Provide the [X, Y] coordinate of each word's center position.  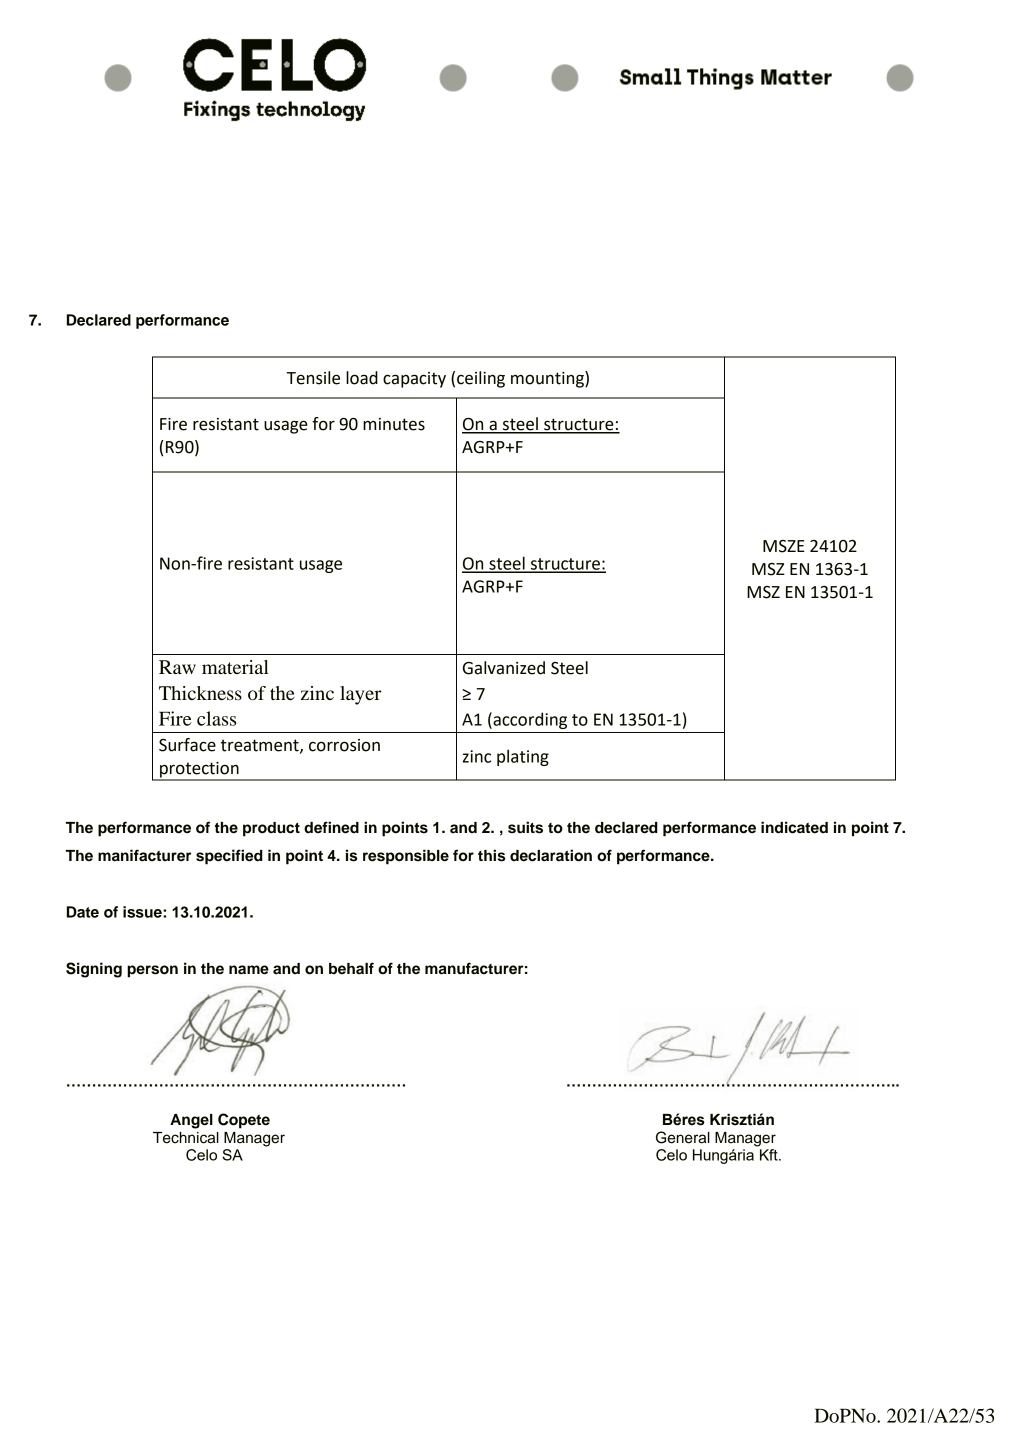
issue [143, 912]
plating [523, 757]
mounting [548, 379]
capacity [414, 380]
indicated [794, 827]
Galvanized [504, 668]
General [683, 1137]
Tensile [313, 378]
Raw [177, 667]
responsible [406, 857]
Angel [191, 1121]
